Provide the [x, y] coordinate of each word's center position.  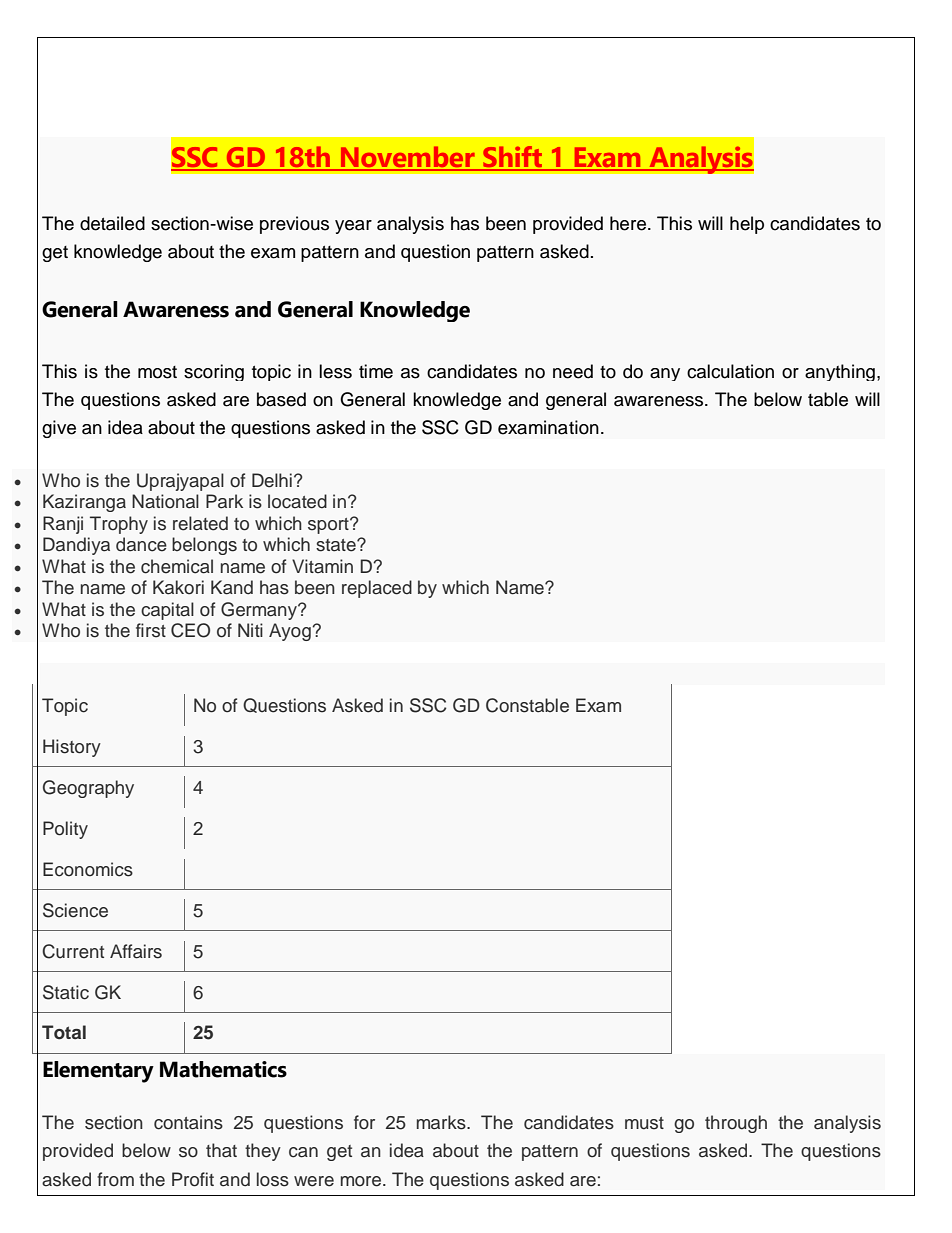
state [337, 545]
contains [188, 1122]
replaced [377, 589]
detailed [112, 223]
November [407, 158]
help [747, 225]
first [151, 630]
